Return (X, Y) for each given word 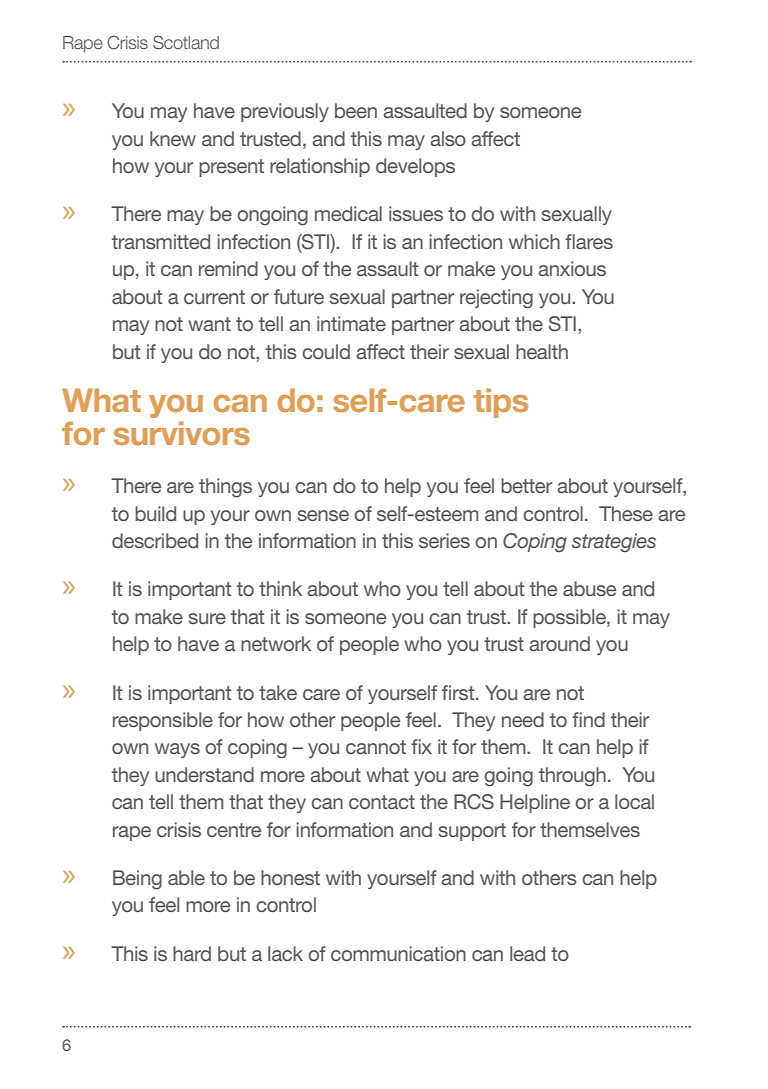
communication (398, 953)
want (209, 324)
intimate (351, 323)
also (448, 138)
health (542, 351)
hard (192, 953)
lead (527, 953)
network (276, 643)
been (356, 110)
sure (207, 618)
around (559, 643)
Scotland (186, 42)
